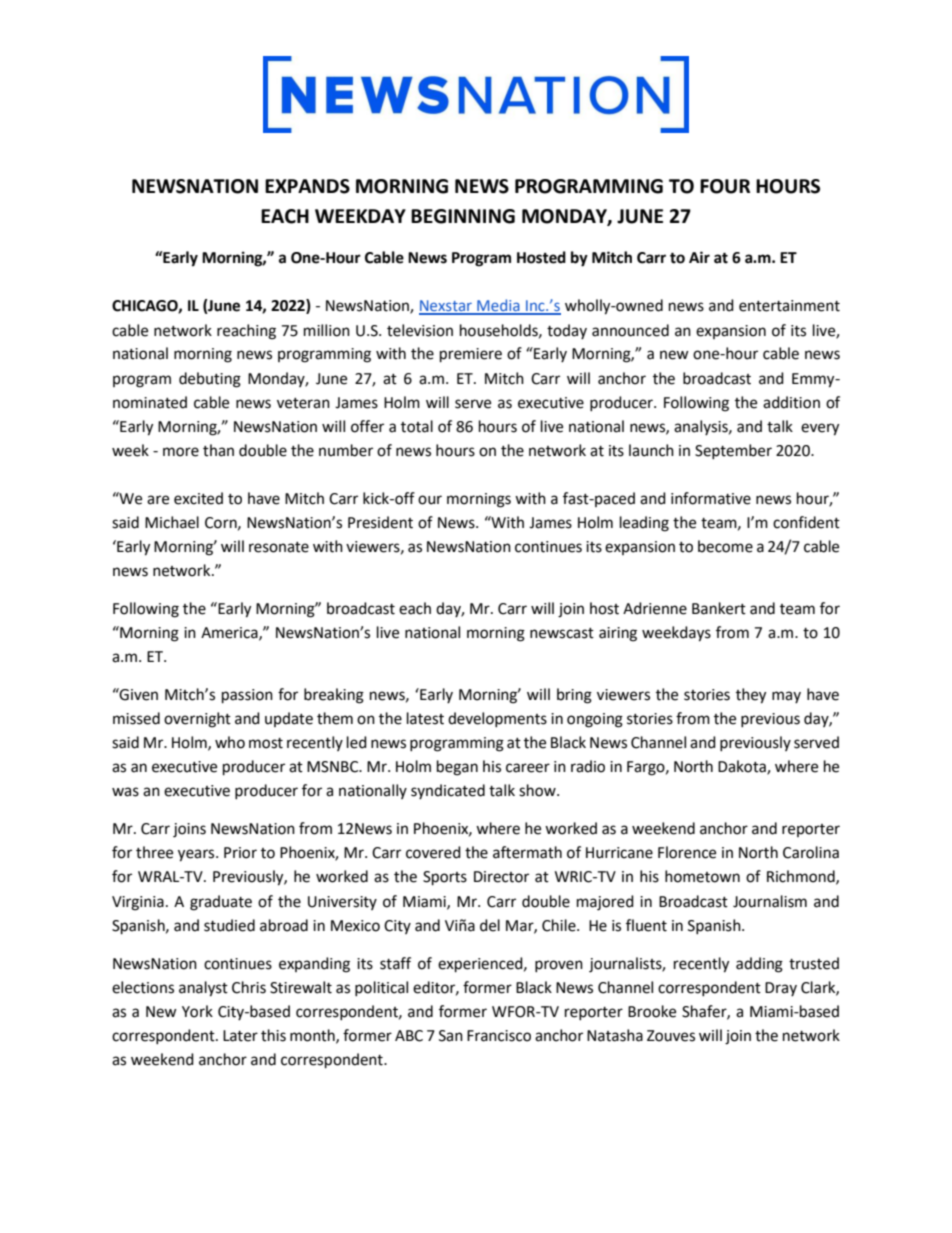 The width and height of the screenshot is (952, 1233). What do you see at coordinates (197, 720) in the screenshot?
I see `overnight` at bounding box center [197, 720].
